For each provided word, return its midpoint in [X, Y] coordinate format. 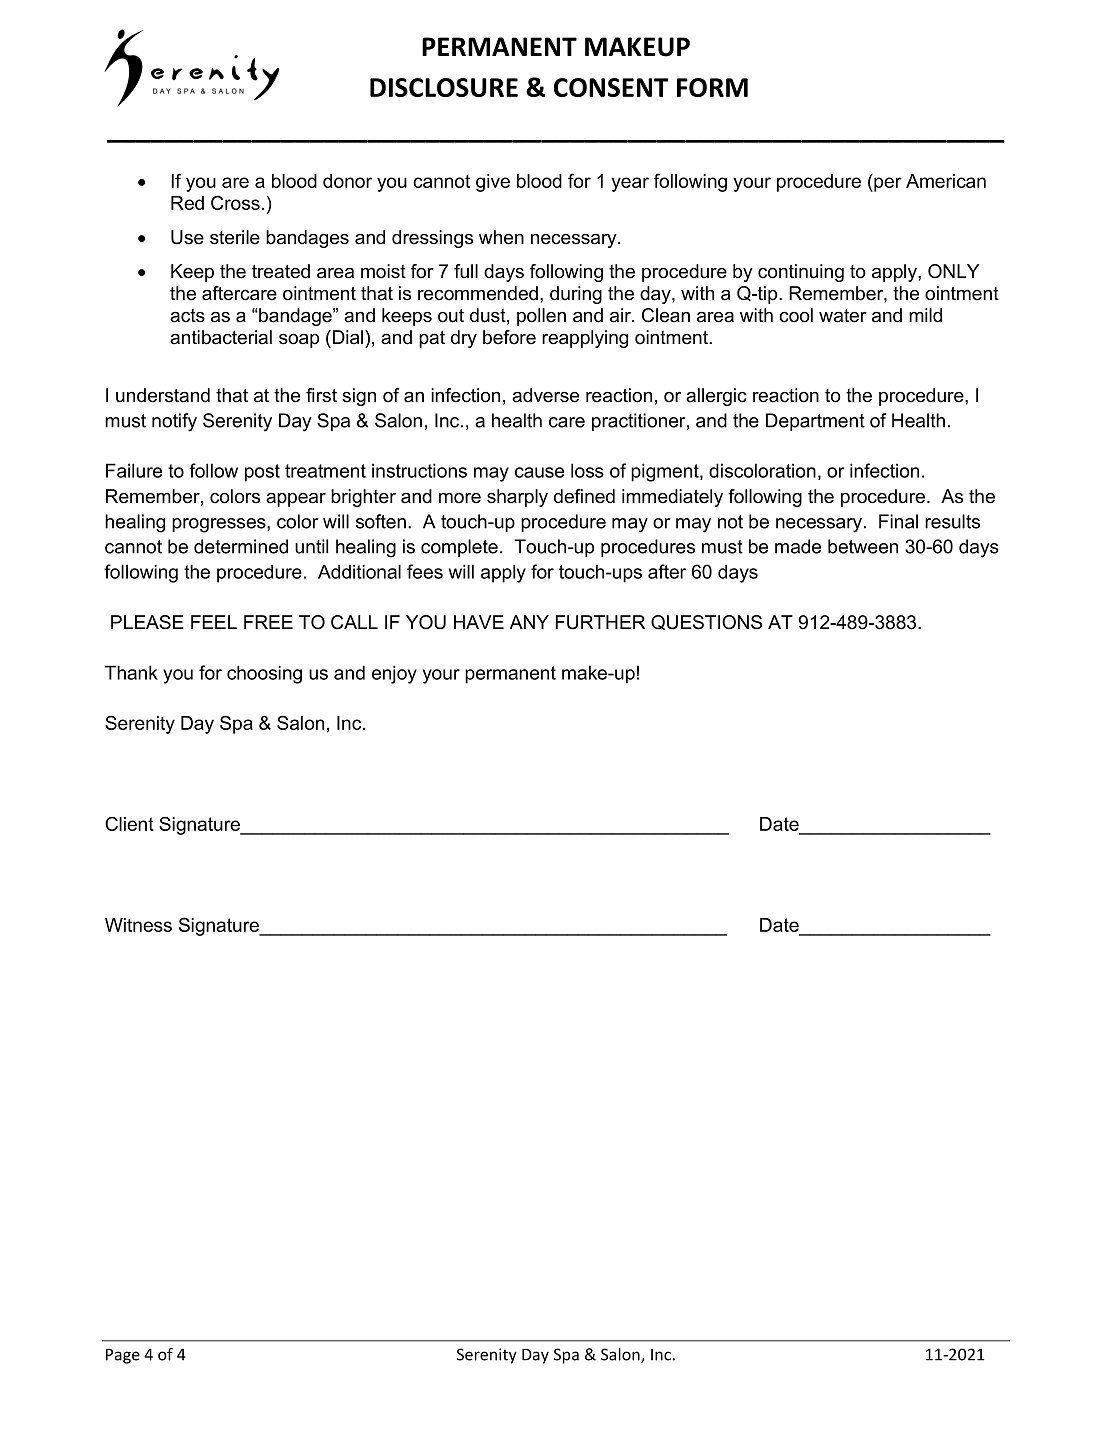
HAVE [479, 622]
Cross [235, 202]
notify [174, 422]
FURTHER [600, 622]
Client [129, 823]
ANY [529, 622]
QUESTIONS [706, 622]
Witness [138, 925]
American [946, 181]
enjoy [394, 674]
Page [123, 1356]
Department [815, 422]
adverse [545, 395]
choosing [264, 674]
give [493, 183]
